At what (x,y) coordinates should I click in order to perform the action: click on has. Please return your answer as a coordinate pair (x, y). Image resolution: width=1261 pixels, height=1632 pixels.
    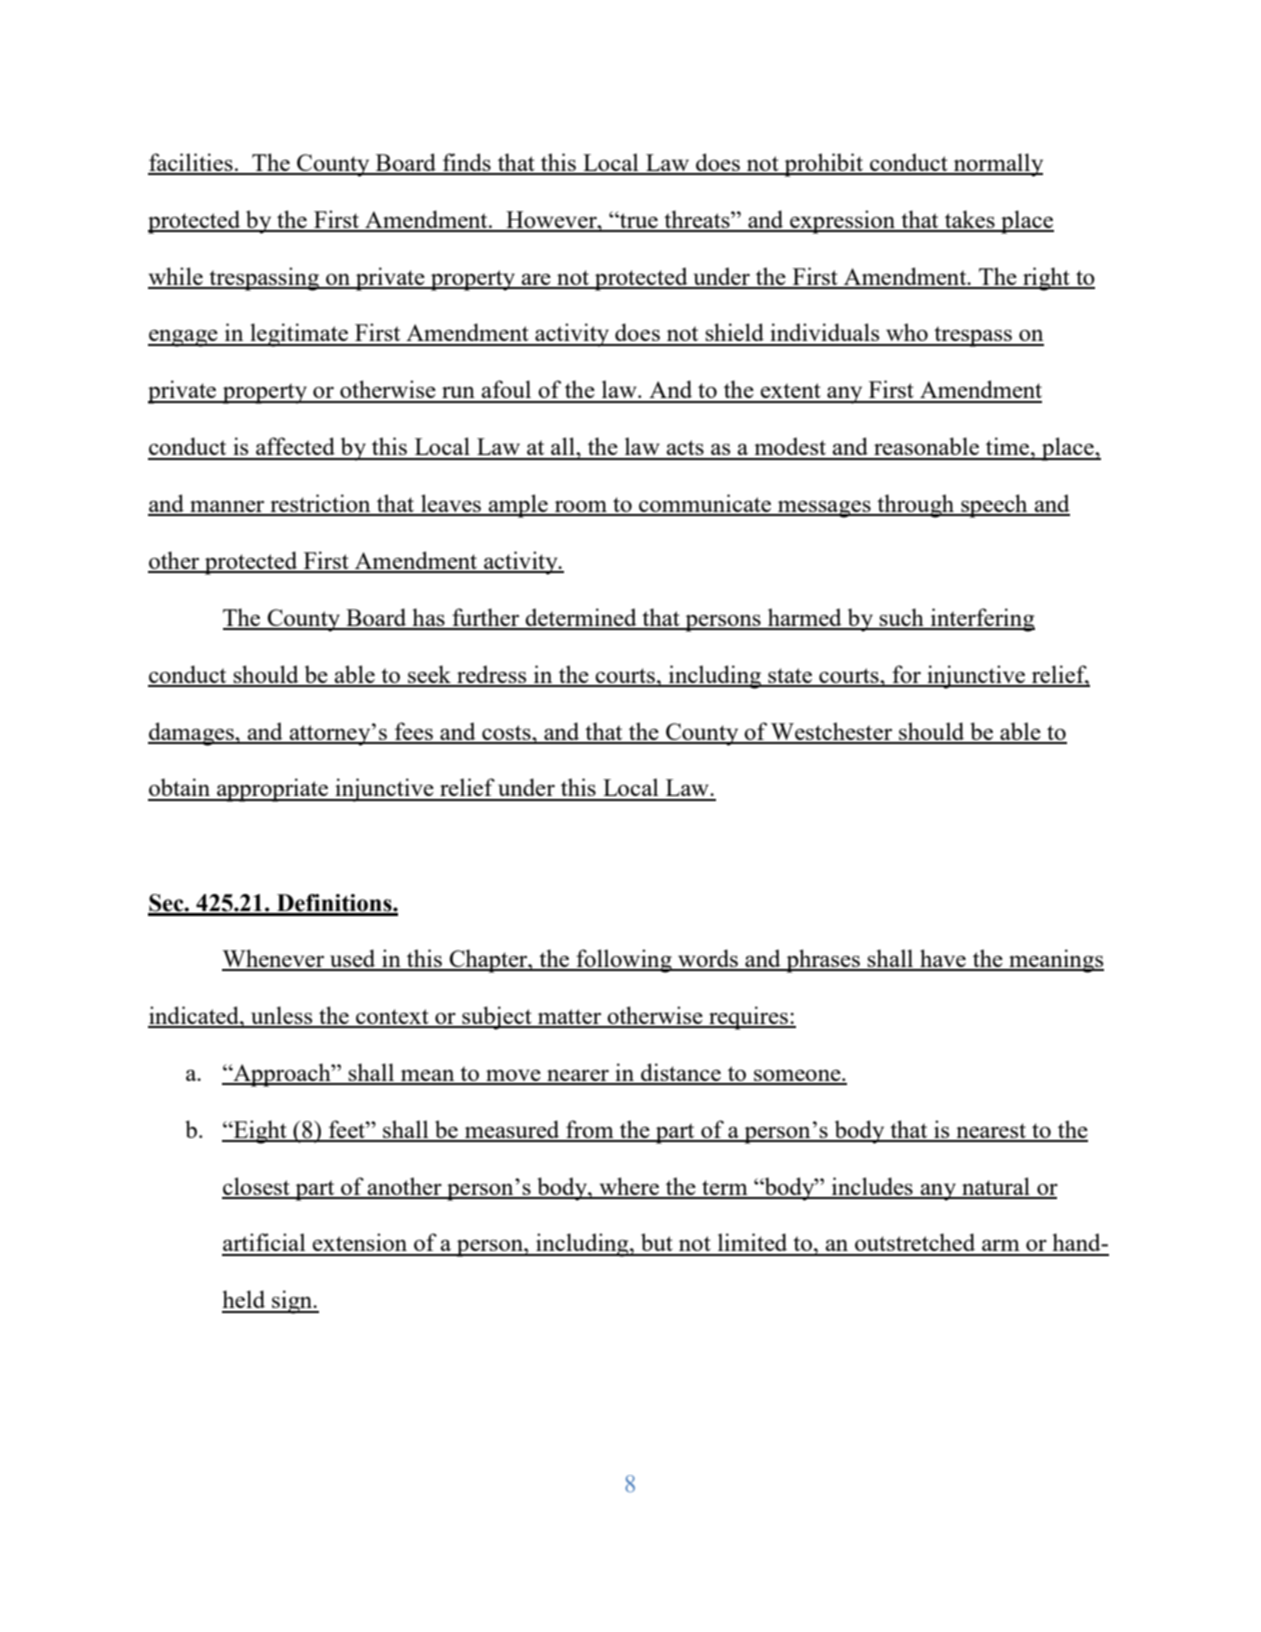
    Looking at the image, I should click on (428, 618).
